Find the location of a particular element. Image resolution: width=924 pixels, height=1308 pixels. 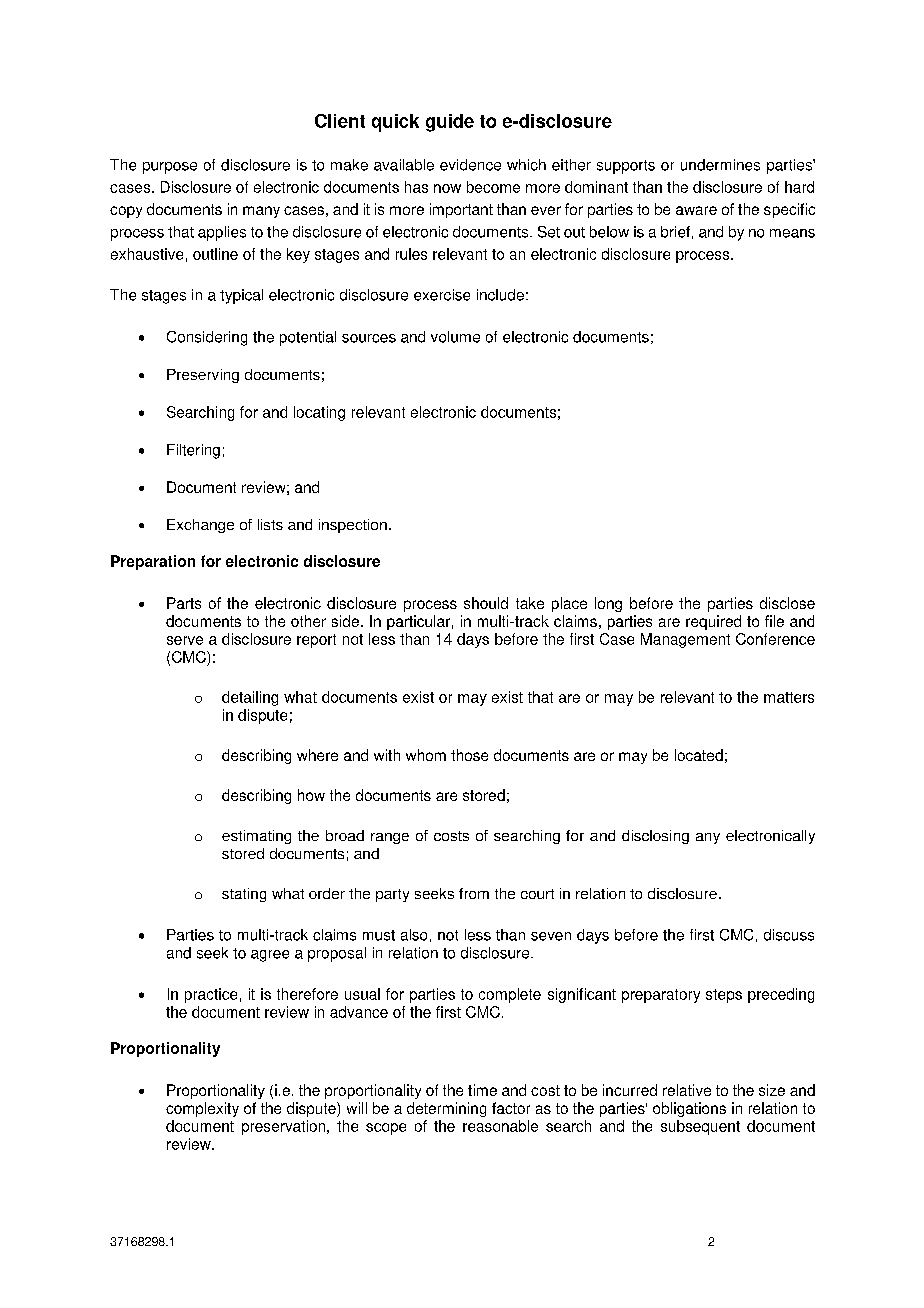

required is located at coordinates (713, 622).
